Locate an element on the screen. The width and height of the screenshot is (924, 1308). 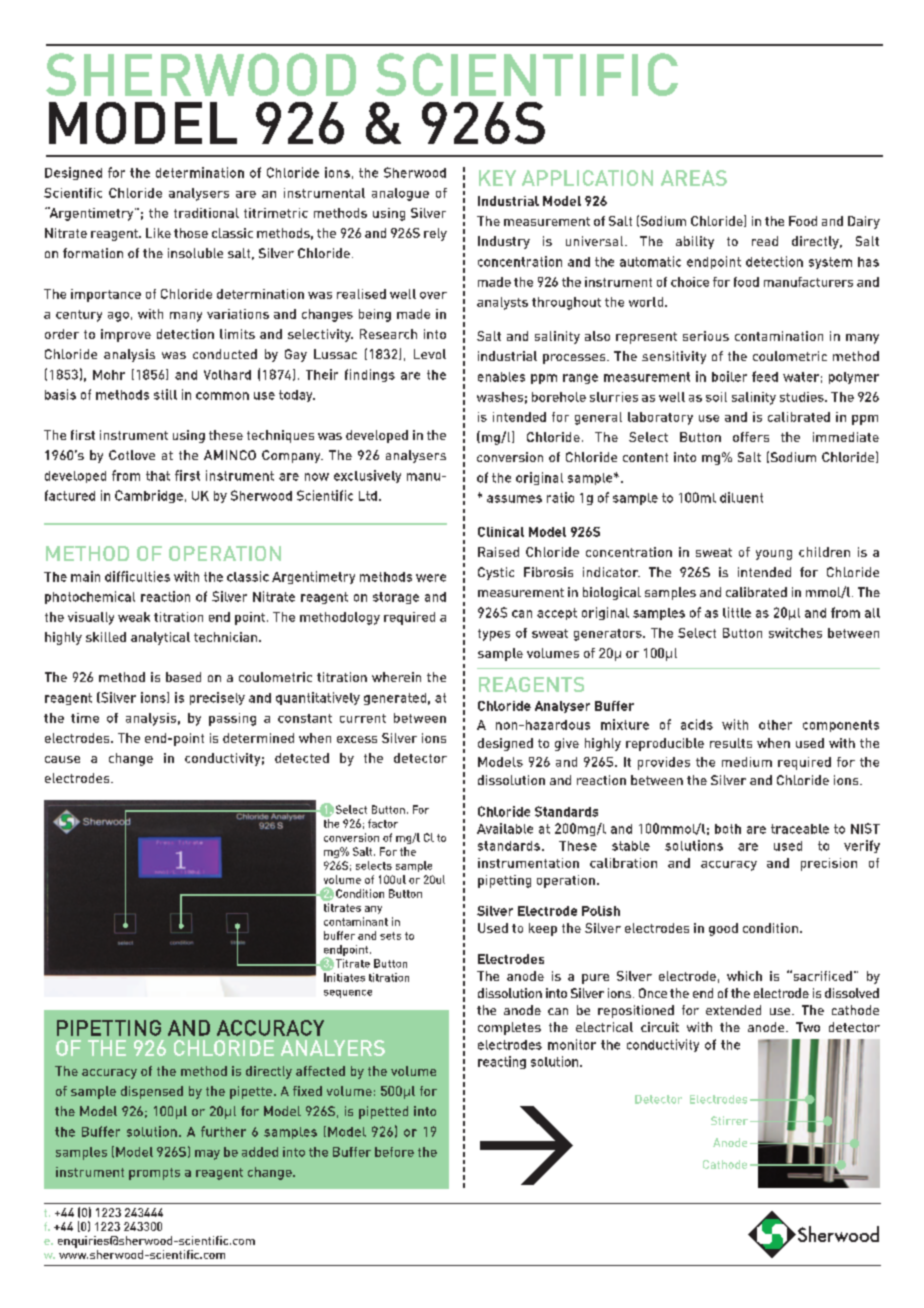
dispensed is located at coordinates (152, 1092).
